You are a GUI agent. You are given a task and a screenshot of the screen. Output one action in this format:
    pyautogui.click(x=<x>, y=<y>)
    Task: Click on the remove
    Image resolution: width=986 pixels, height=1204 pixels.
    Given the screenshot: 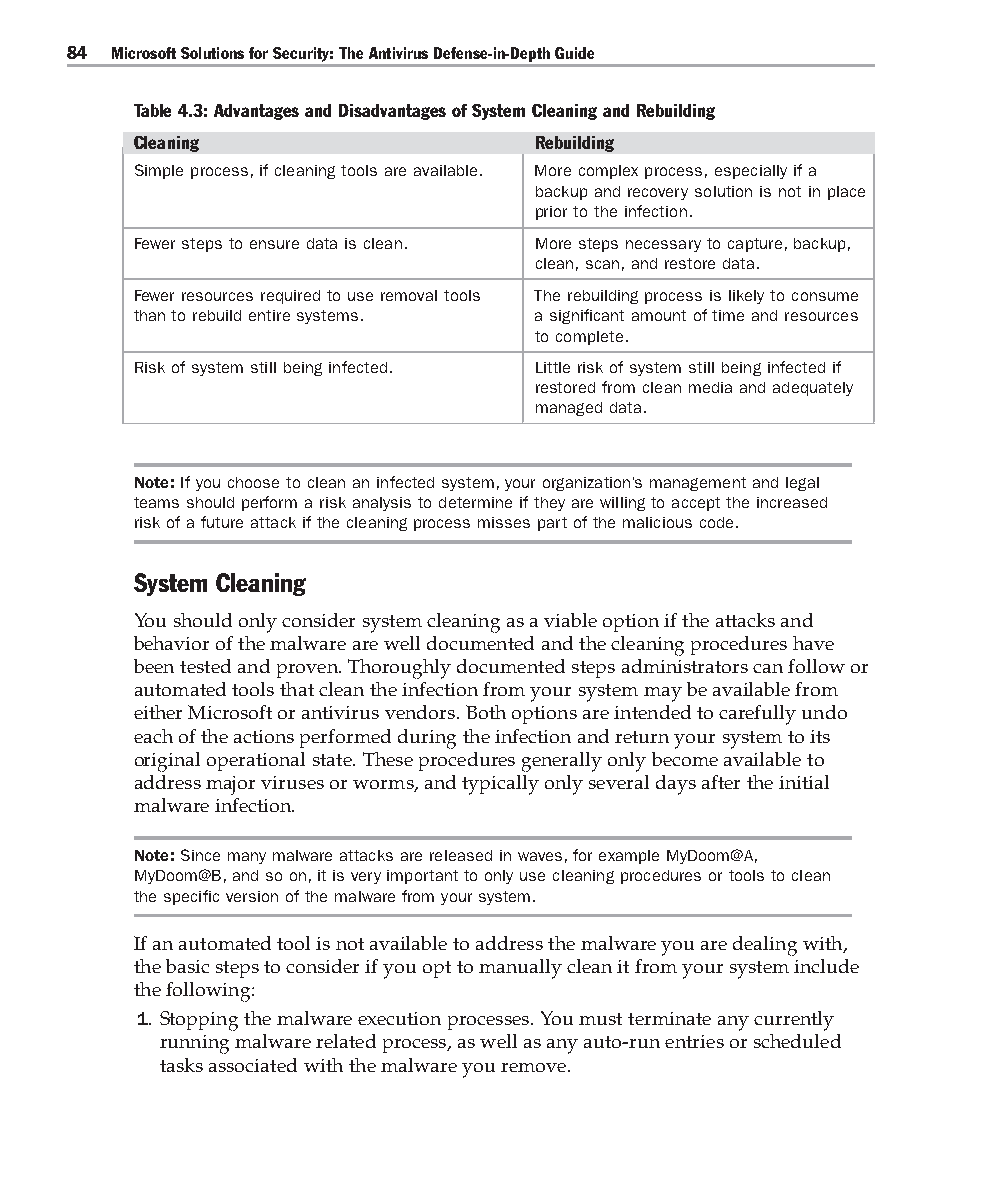 What is the action you would take?
    pyautogui.click(x=535, y=1067)
